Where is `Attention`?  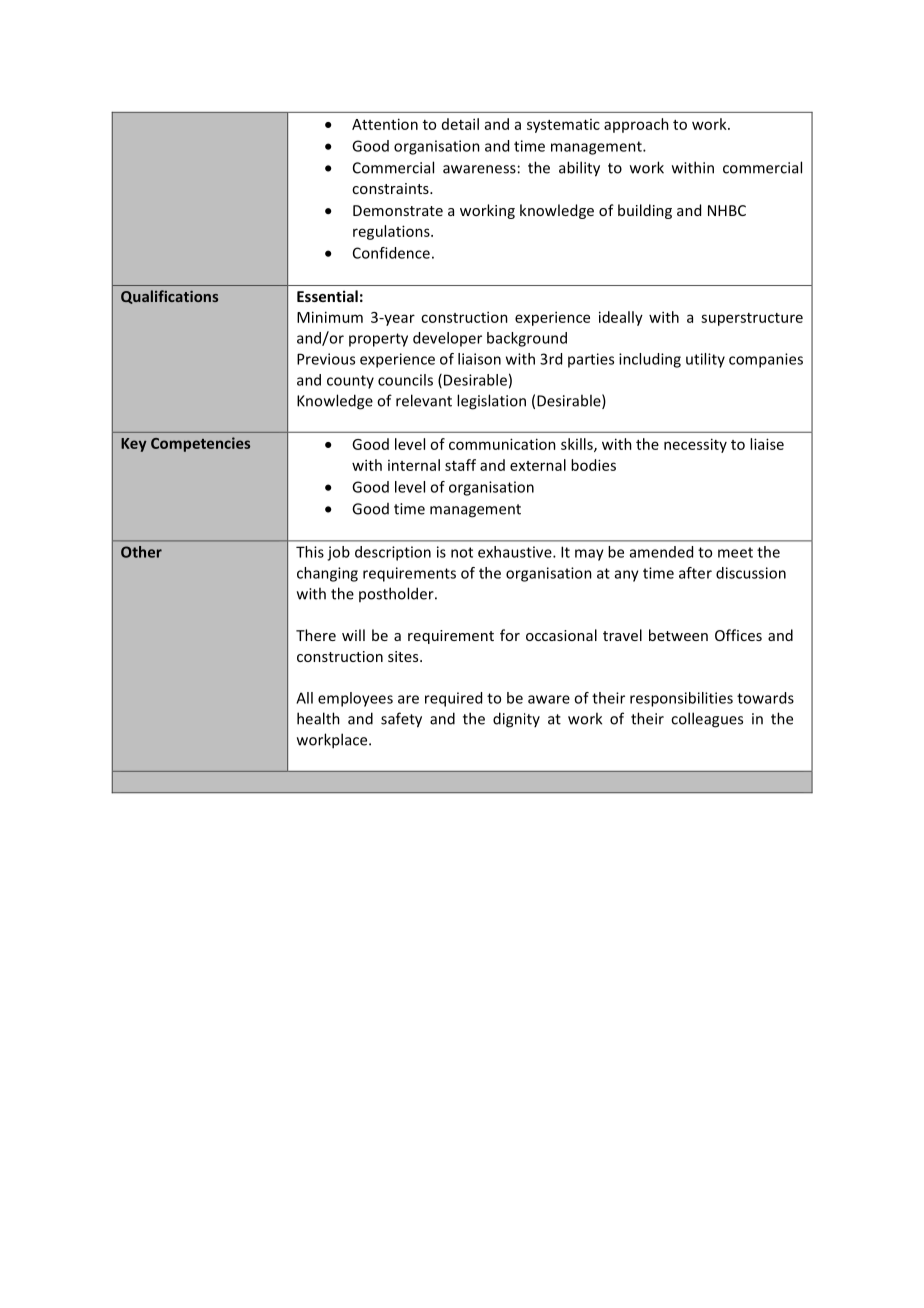
Attention is located at coordinates (385, 124).
